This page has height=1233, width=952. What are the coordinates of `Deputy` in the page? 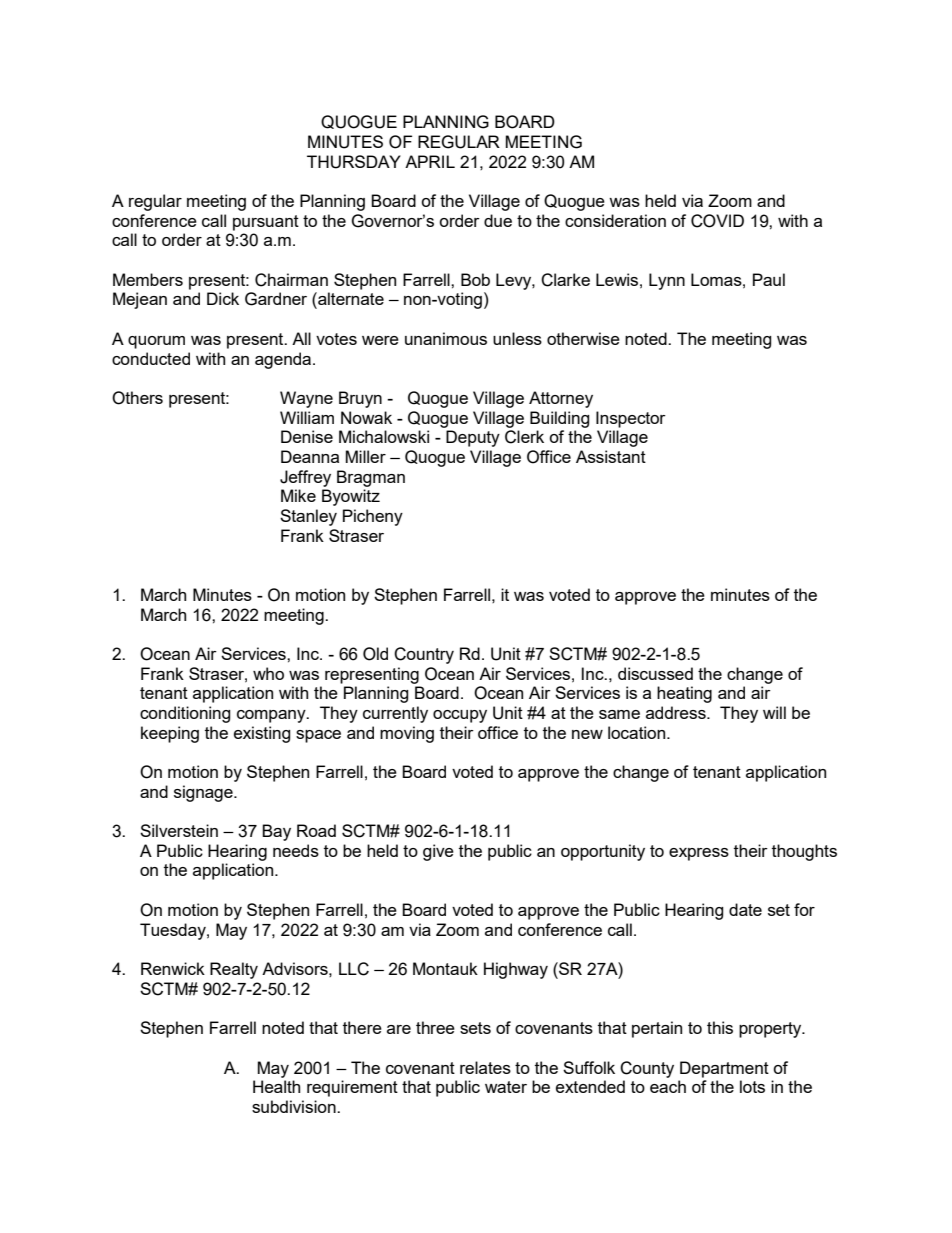 It's located at (473, 438).
